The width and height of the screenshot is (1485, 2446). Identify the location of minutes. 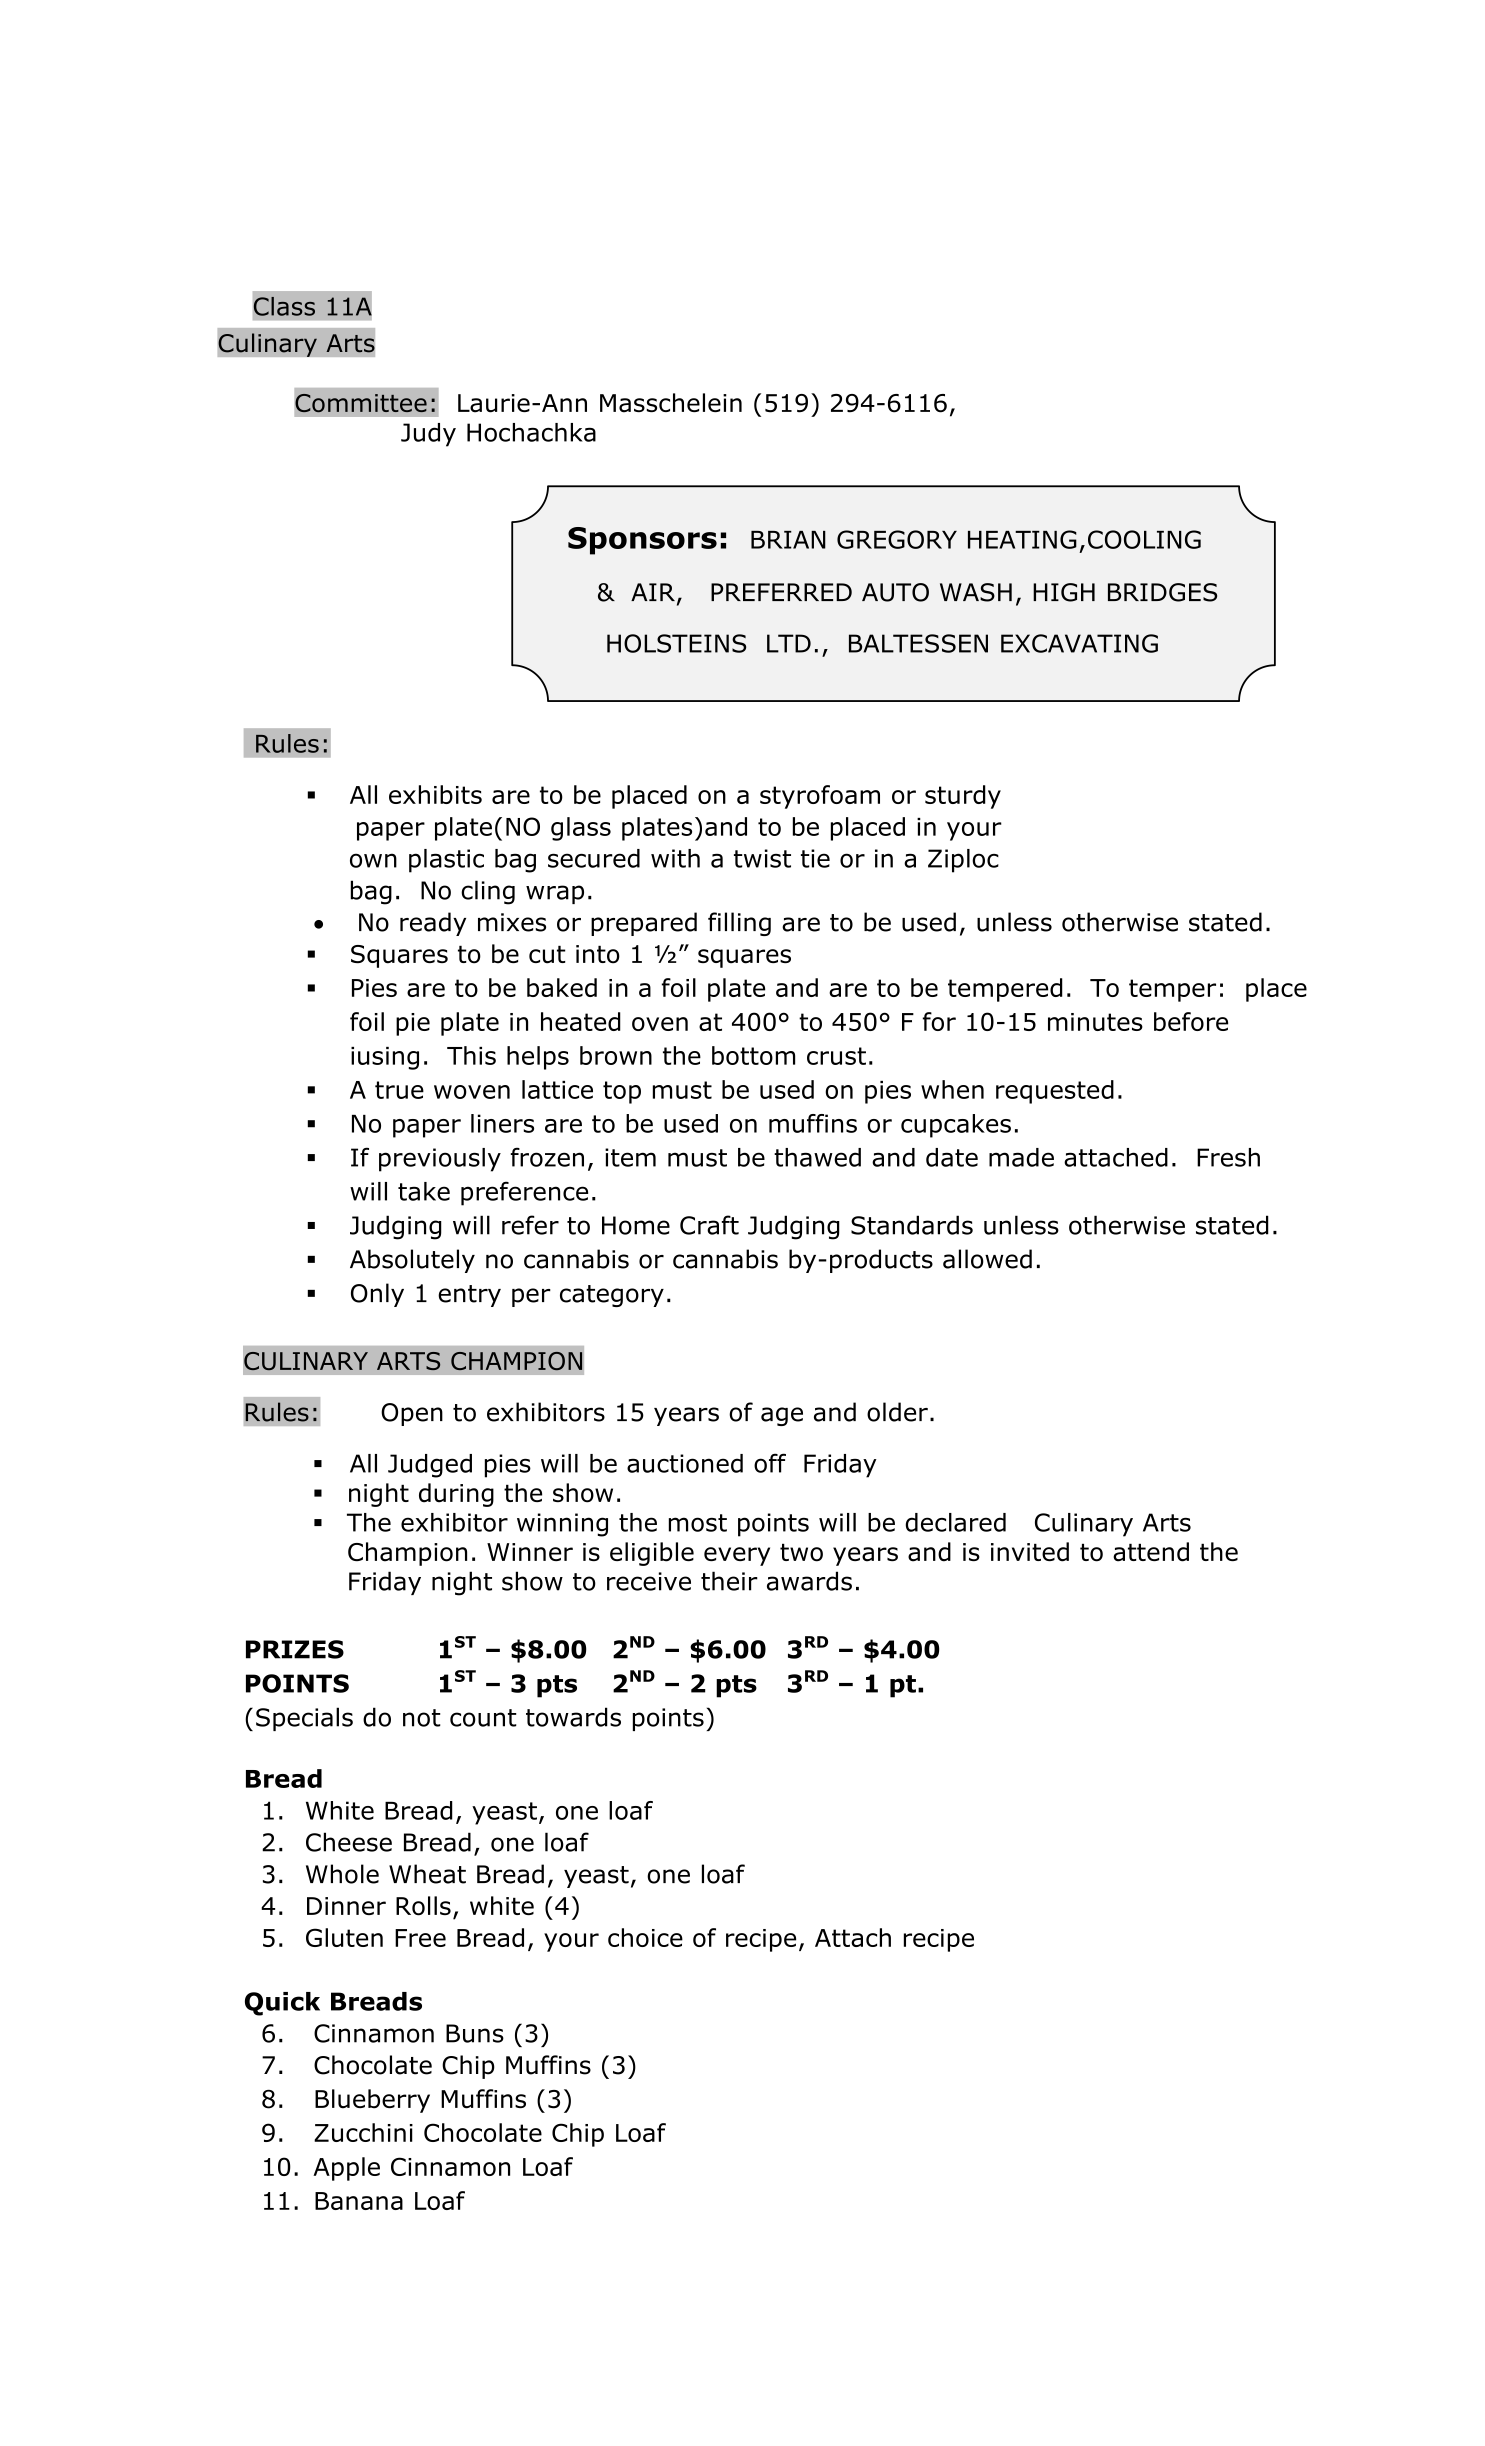
(1095, 1022).
